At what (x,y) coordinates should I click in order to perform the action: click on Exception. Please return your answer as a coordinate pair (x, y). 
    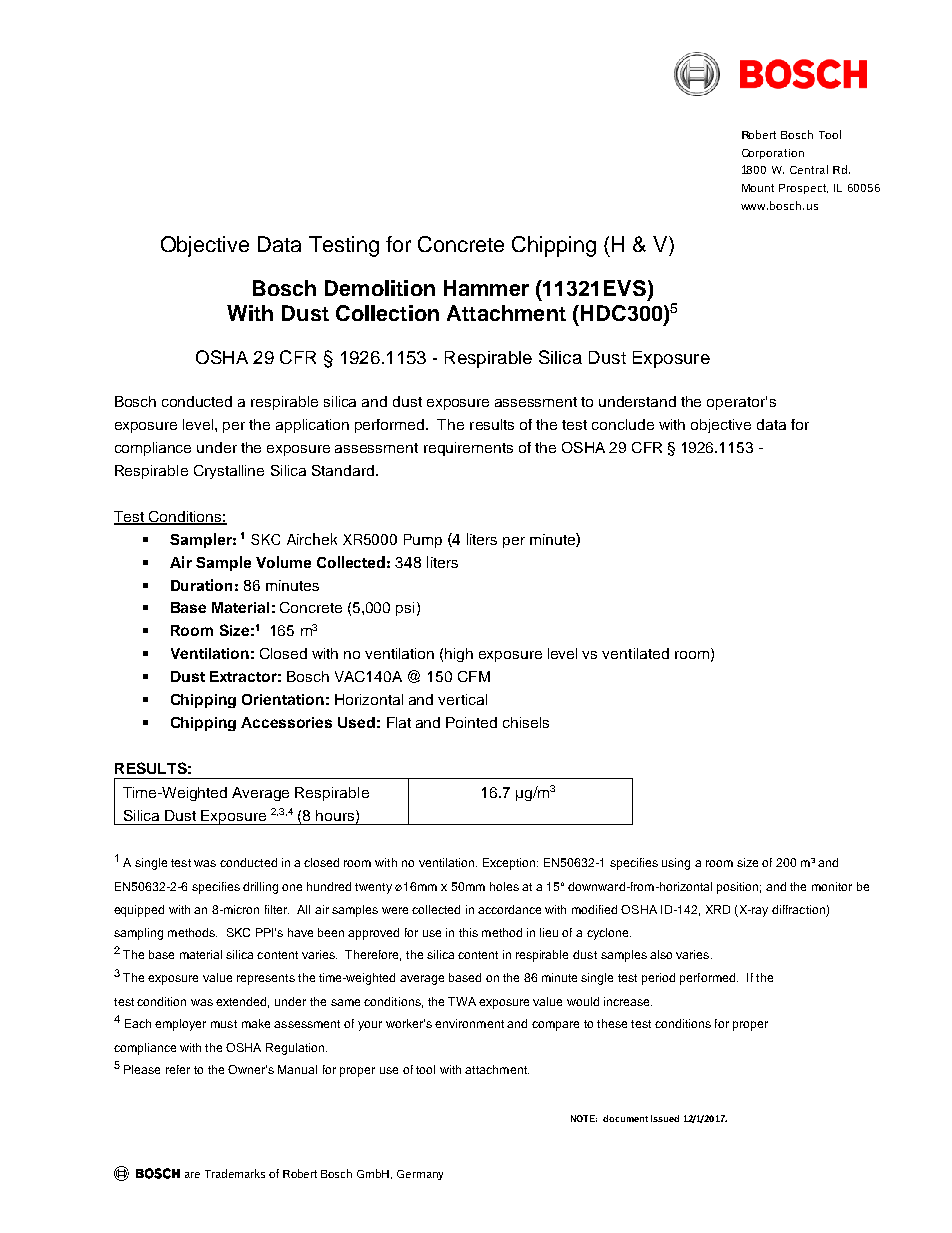
    Looking at the image, I should click on (510, 864).
